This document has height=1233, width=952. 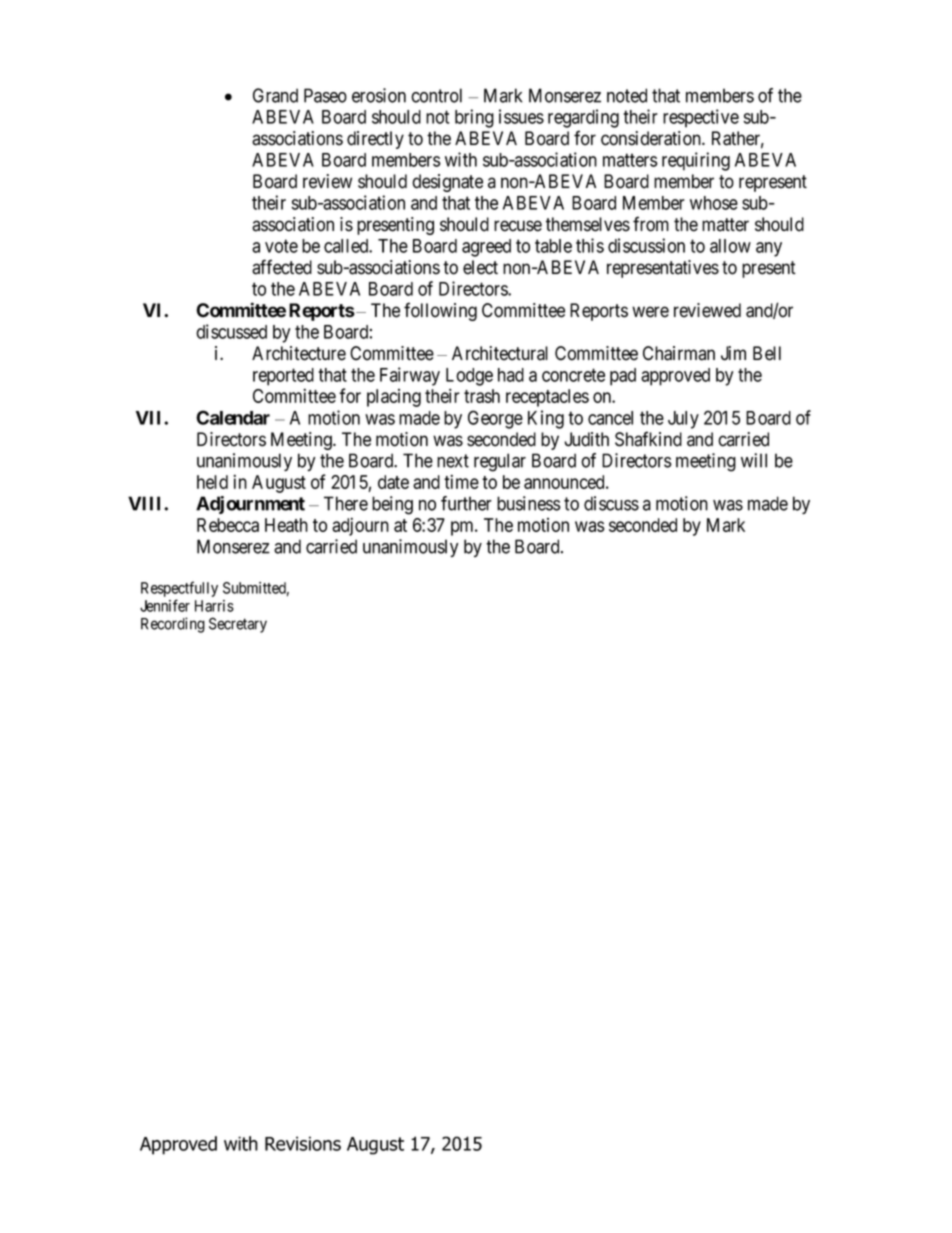 What do you see at coordinates (275, 95) in the document?
I see `Grand` at bounding box center [275, 95].
